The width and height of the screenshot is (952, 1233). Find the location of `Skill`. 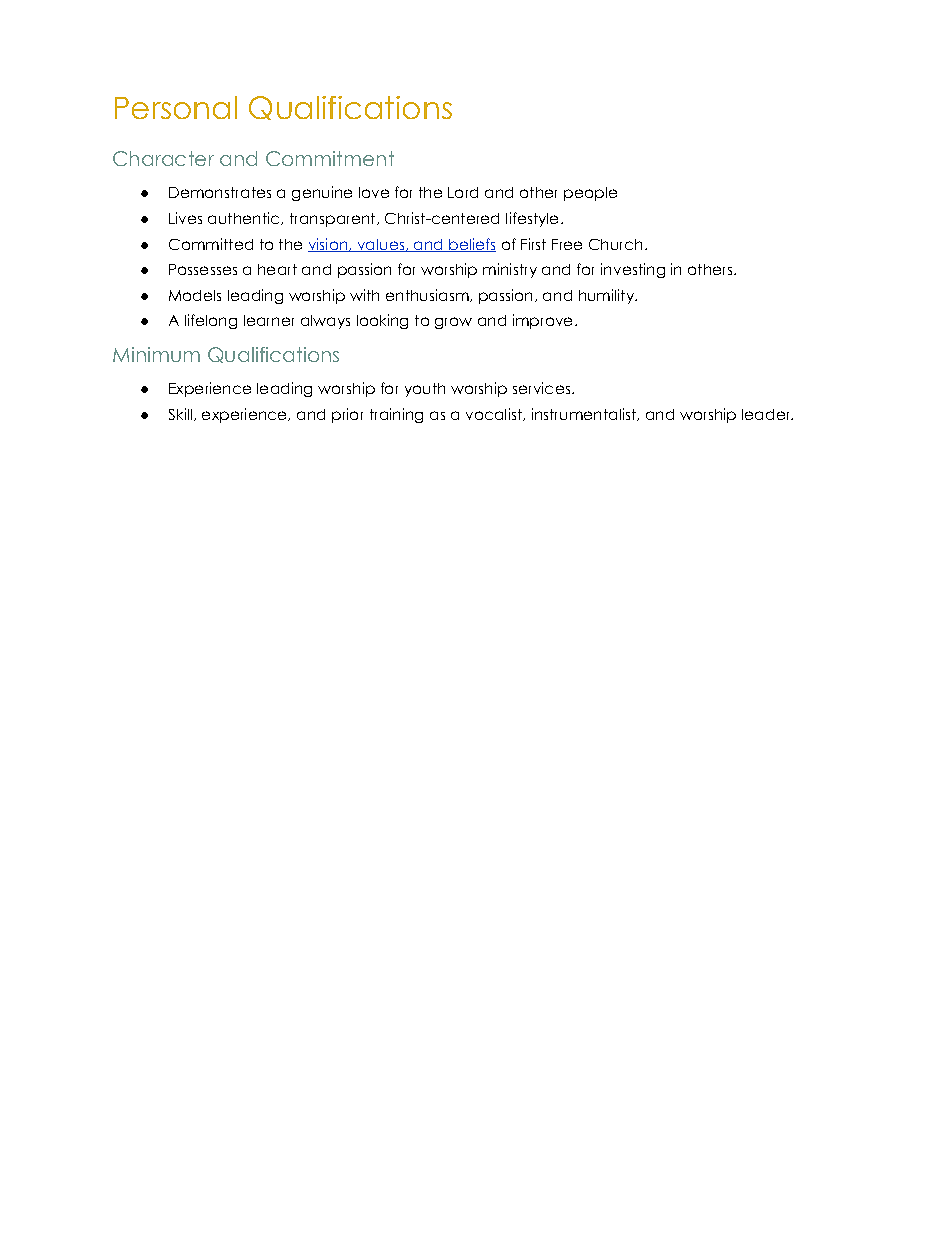

Skill is located at coordinates (180, 414).
